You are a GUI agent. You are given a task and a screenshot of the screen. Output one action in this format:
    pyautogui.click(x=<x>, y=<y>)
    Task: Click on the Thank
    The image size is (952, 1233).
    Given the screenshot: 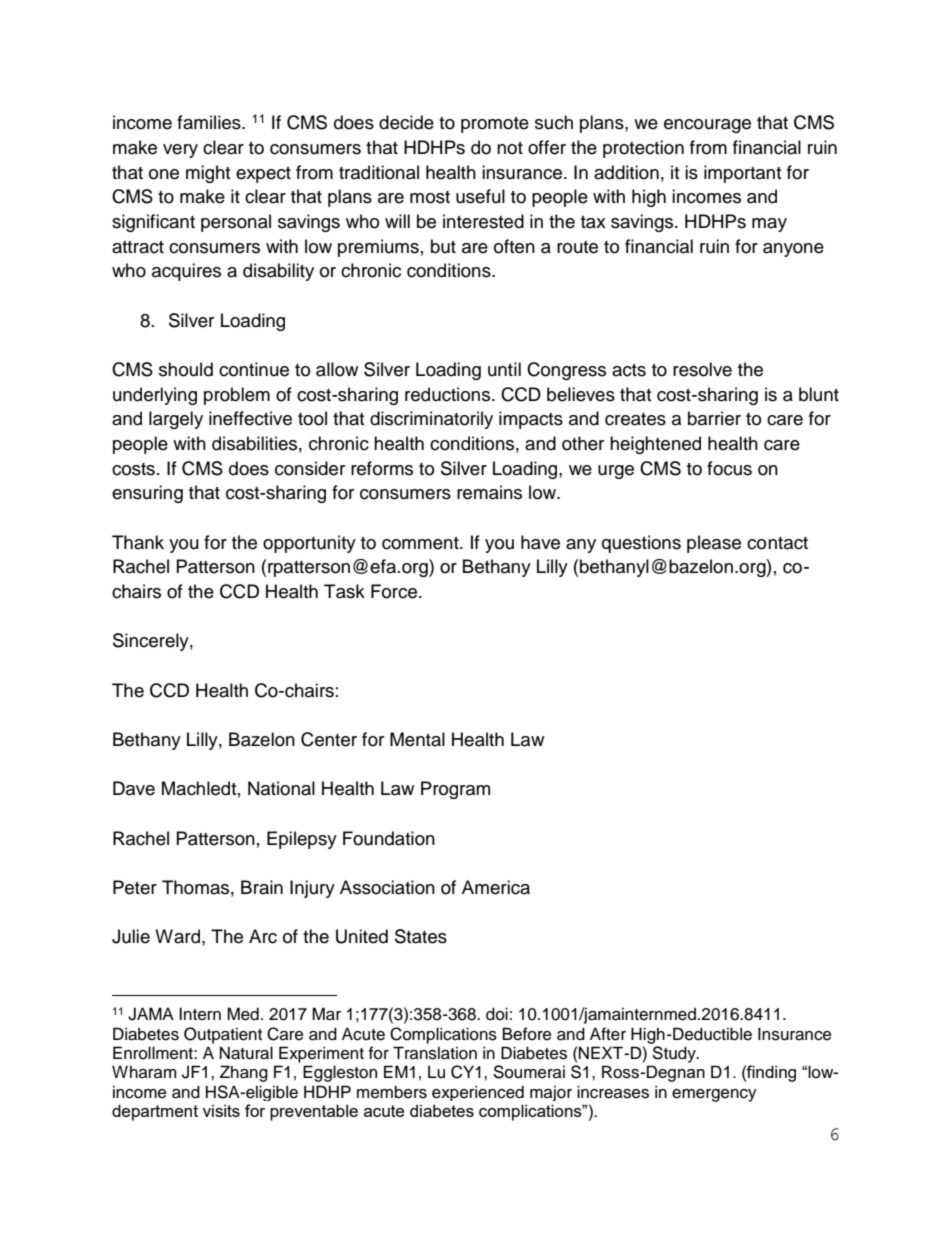 What is the action you would take?
    pyautogui.click(x=138, y=542)
